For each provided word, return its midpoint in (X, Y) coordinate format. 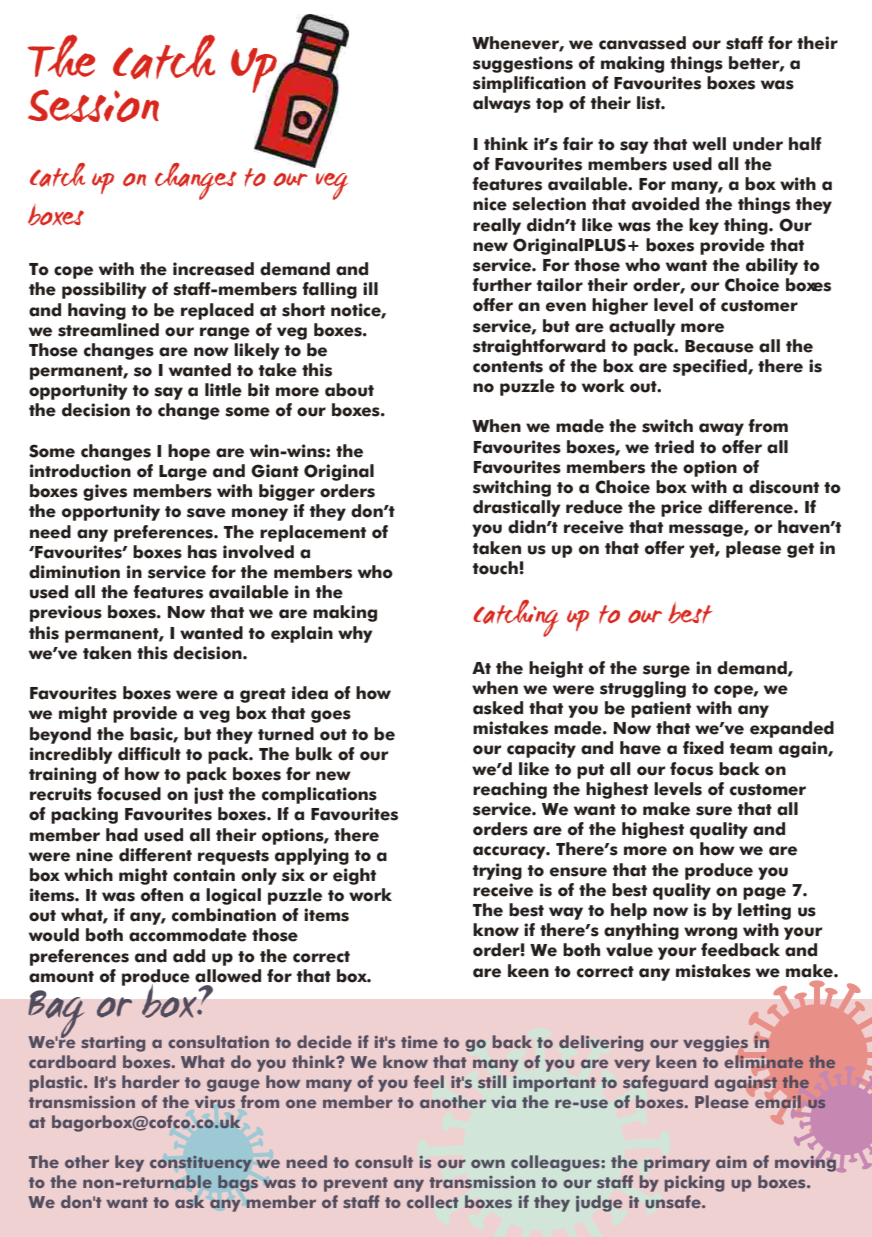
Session (93, 105)
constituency (200, 1164)
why (355, 634)
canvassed (642, 43)
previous (66, 613)
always (502, 104)
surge (666, 671)
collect (432, 1201)
